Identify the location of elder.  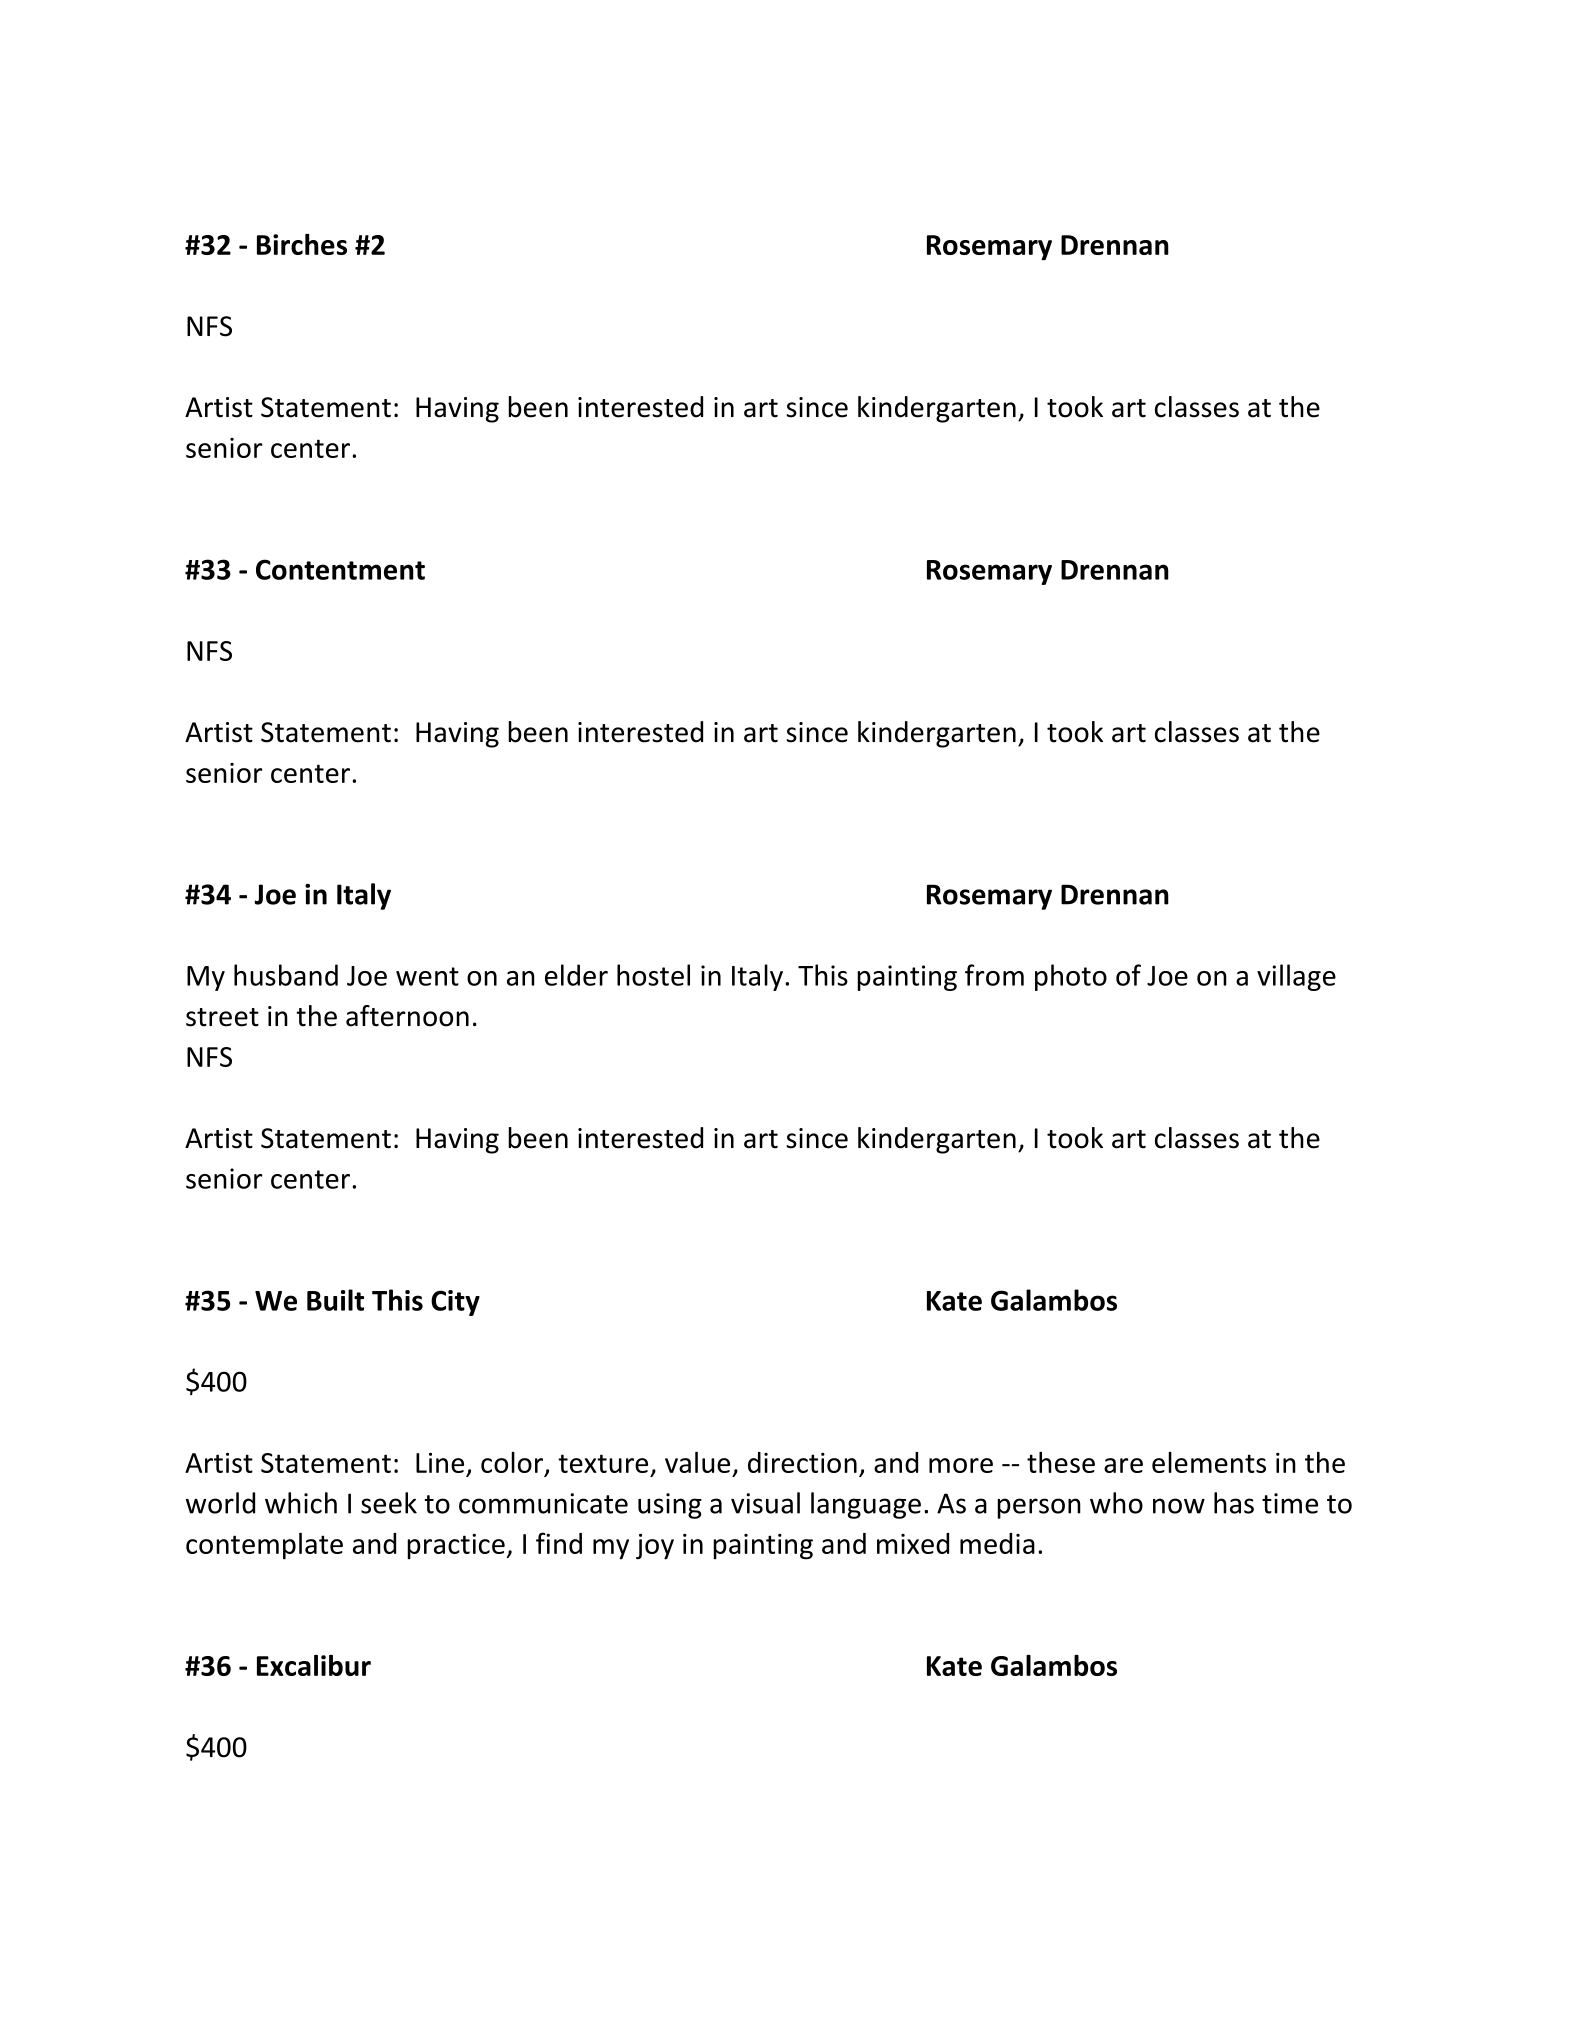
(576, 975).
